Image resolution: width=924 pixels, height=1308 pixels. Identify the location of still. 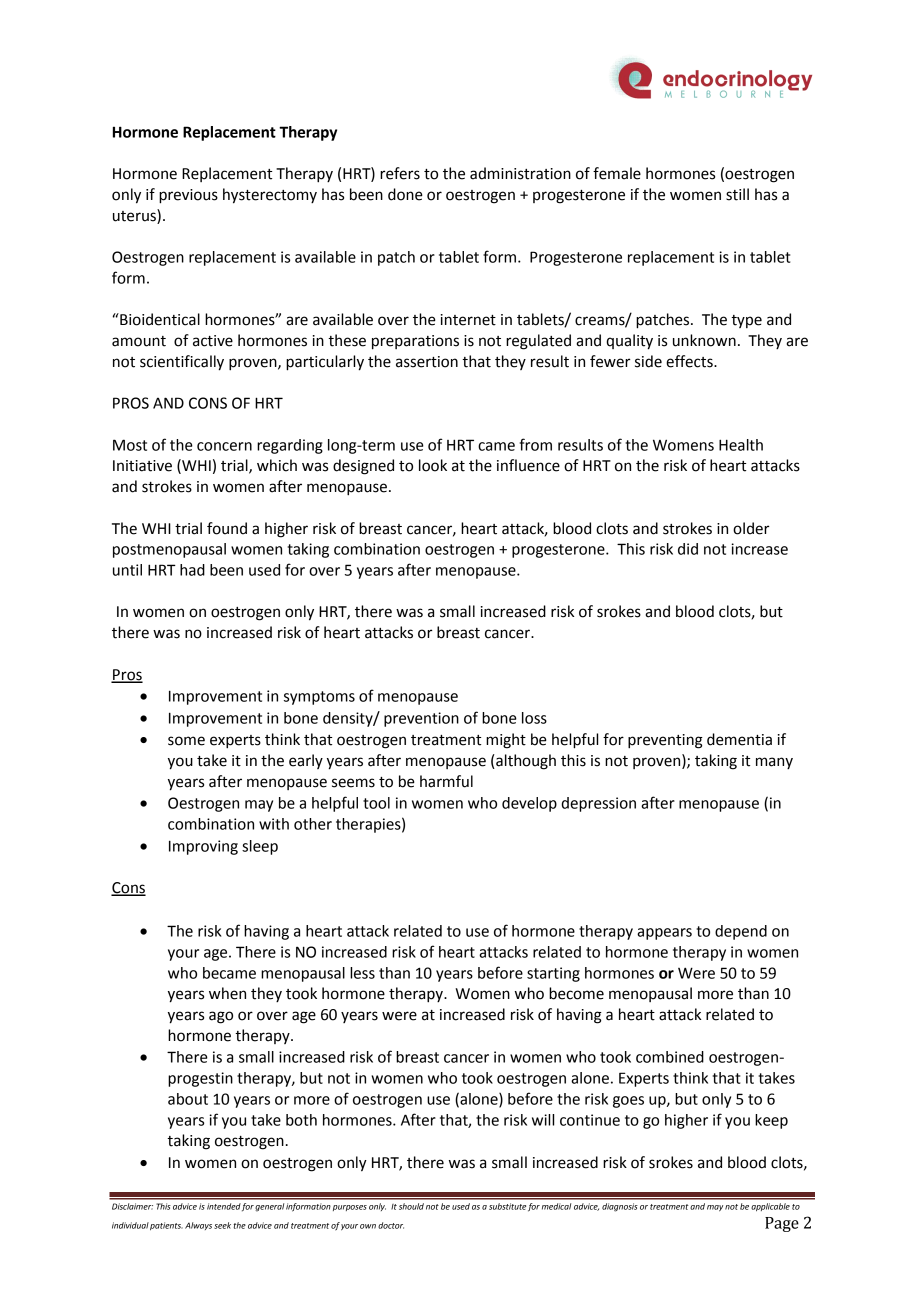
(737, 194).
